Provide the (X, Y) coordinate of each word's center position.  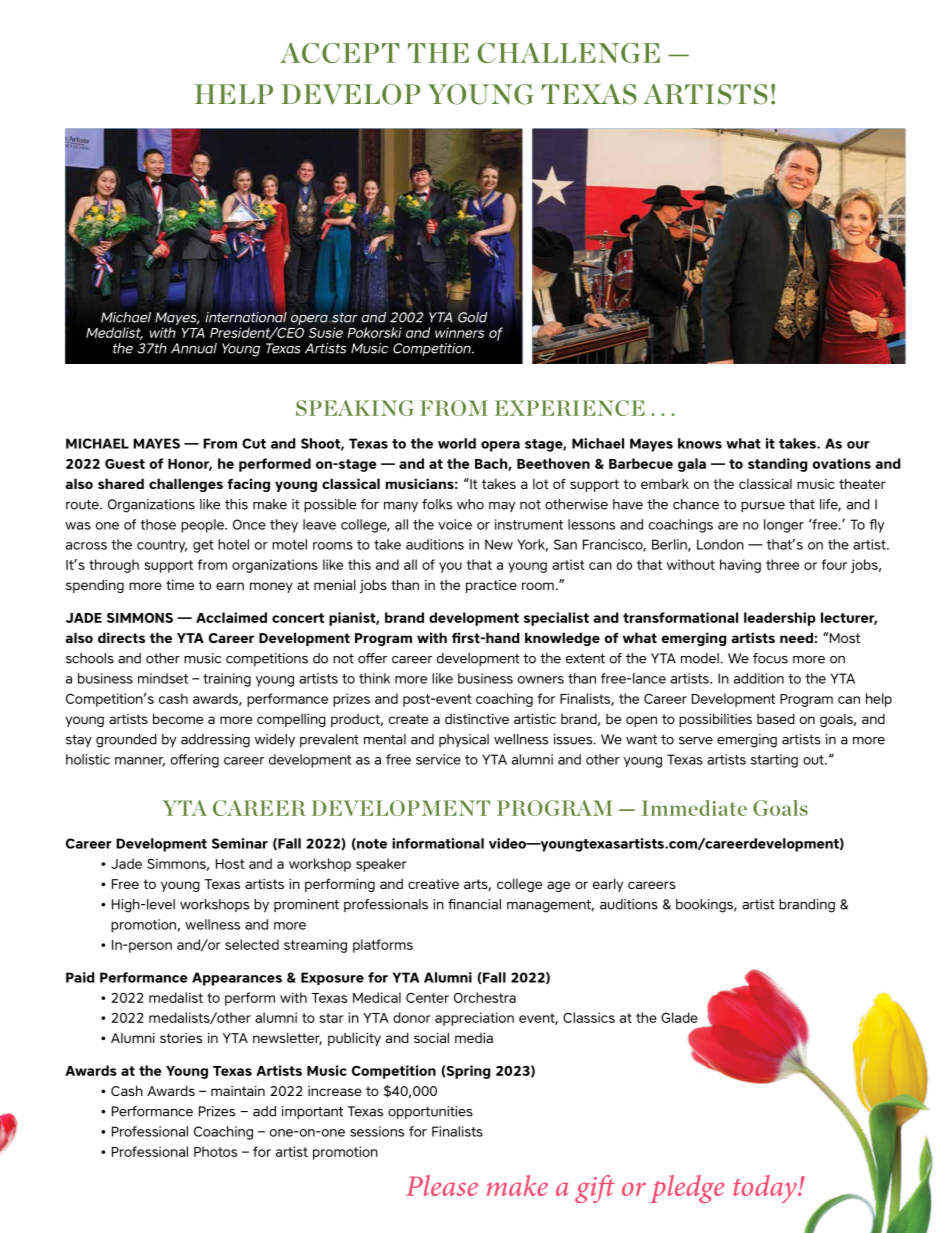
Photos (215, 1151)
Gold (472, 317)
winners (459, 332)
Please (442, 1185)
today (766, 1189)
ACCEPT (340, 52)
